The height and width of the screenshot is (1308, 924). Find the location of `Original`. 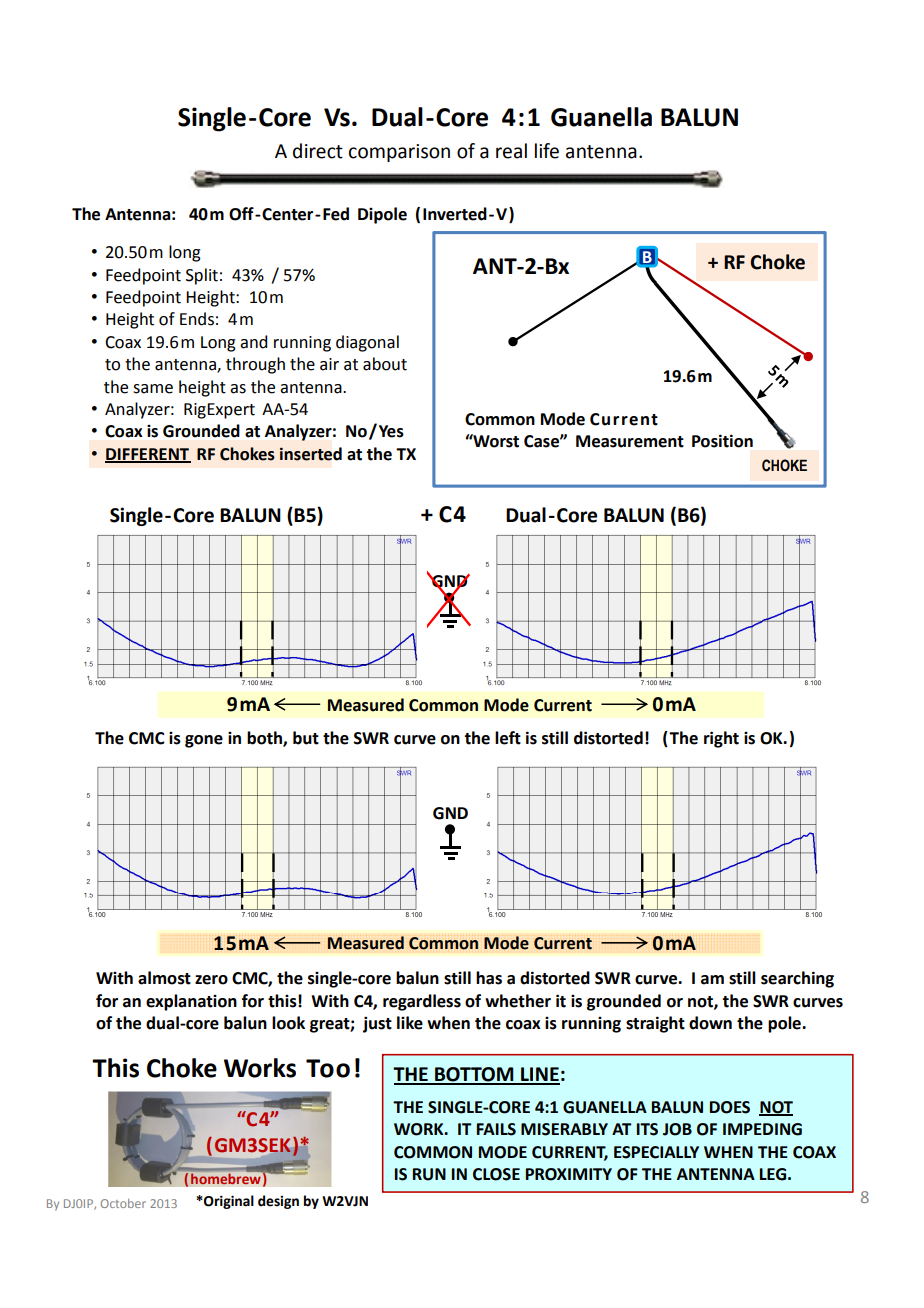

Original is located at coordinates (228, 1202).
